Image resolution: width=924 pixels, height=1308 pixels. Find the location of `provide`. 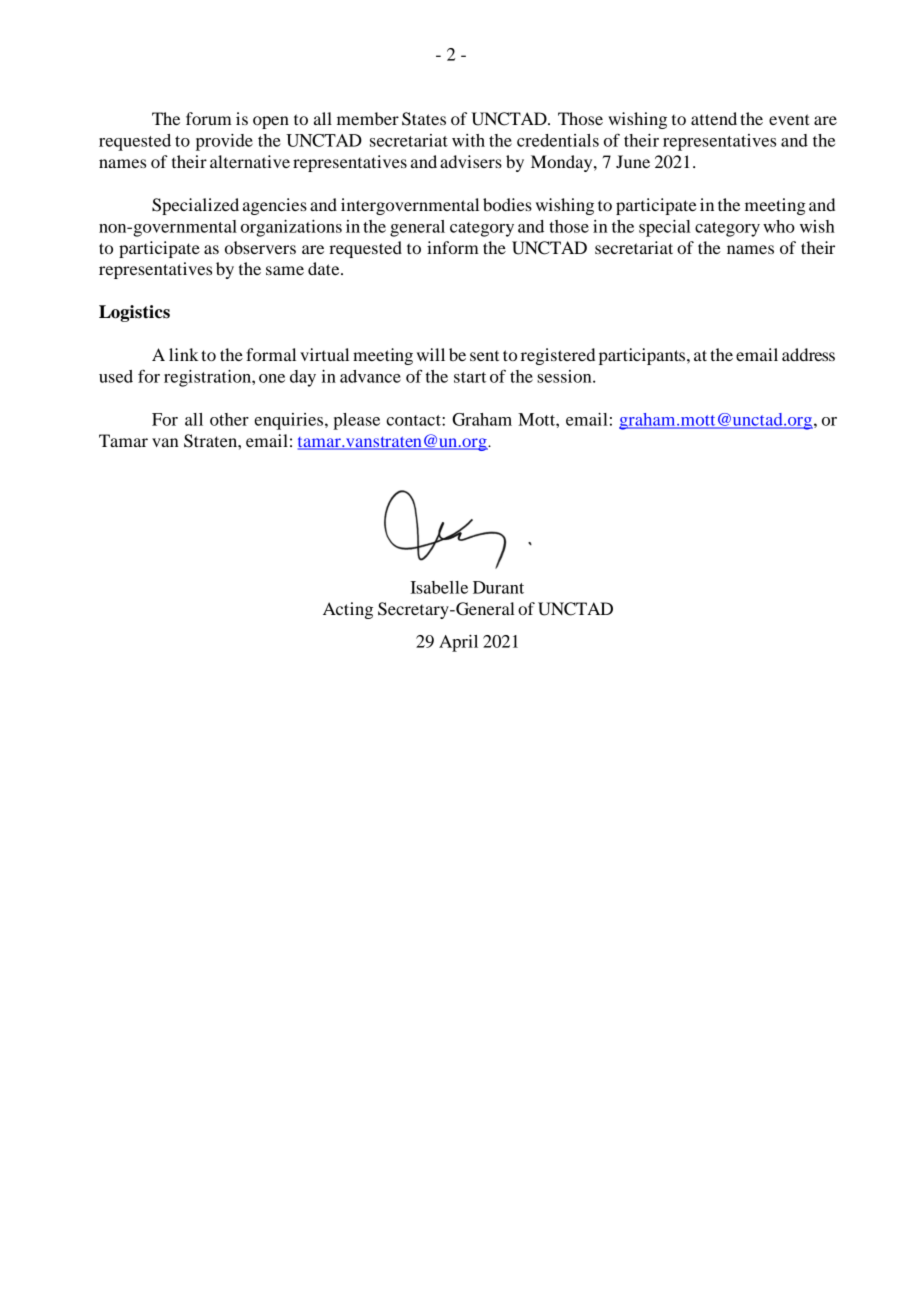

provide is located at coordinates (224, 142).
